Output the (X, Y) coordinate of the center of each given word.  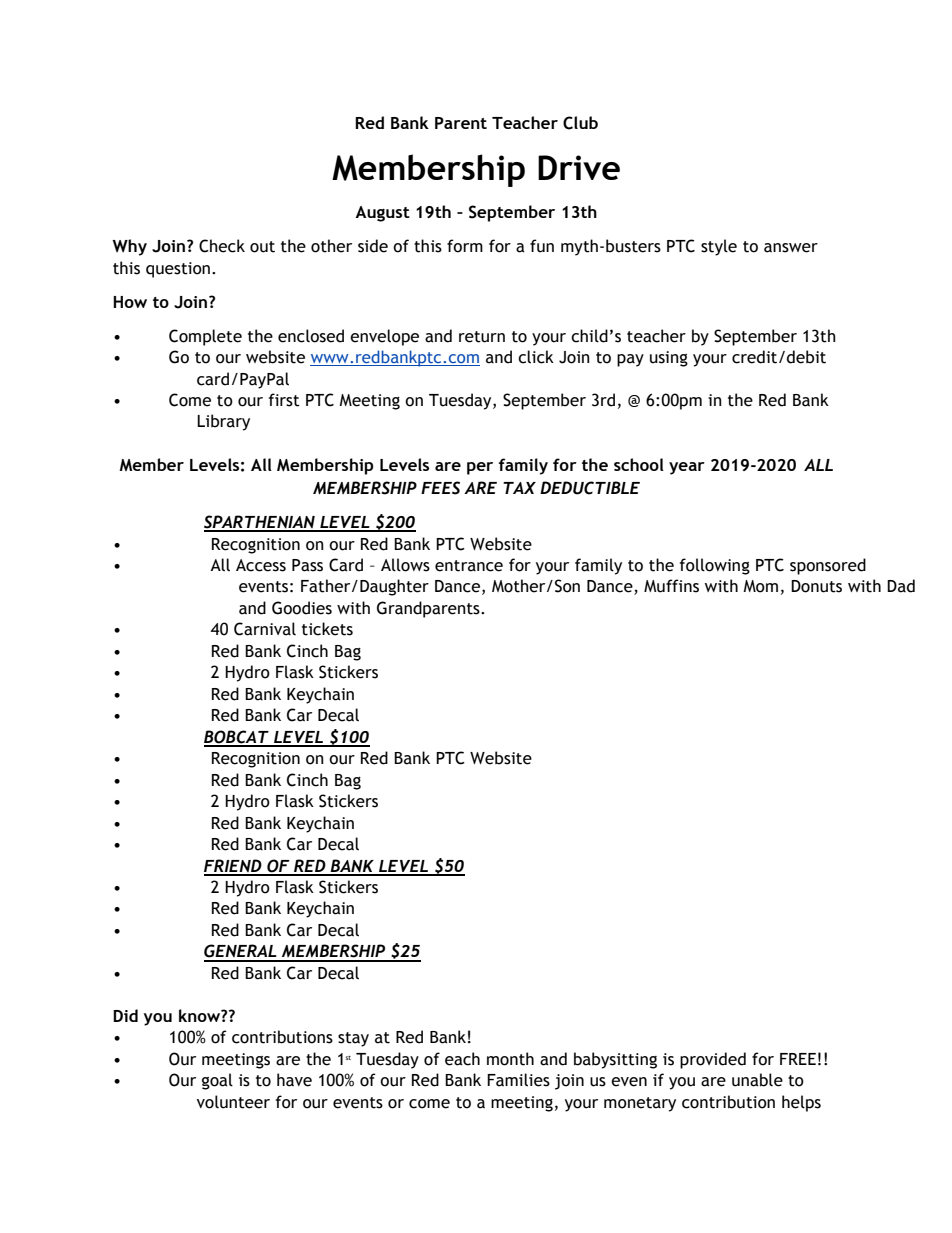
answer (791, 248)
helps (801, 1103)
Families (518, 1080)
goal (217, 1081)
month (510, 1059)
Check (222, 246)
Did (125, 1015)
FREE (798, 1059)
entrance (469, 566)
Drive (579, 167)
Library (223, 422)
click (536, 357)
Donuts (816, 586)
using (669, 359)
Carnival (265, 629)
